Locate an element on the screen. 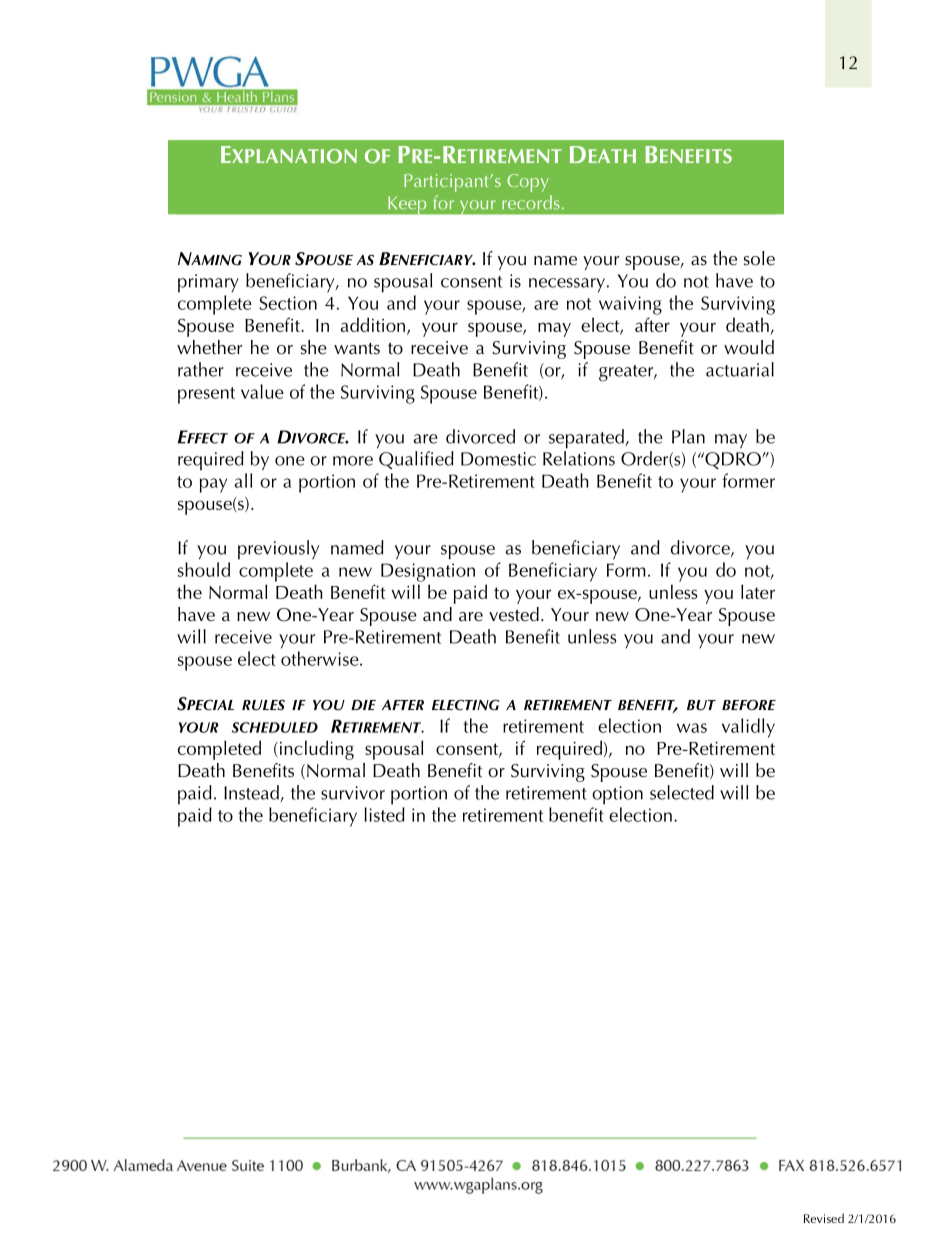 This screenshot has height=1233, width=952. primary is located at coordinates (208, 283).
